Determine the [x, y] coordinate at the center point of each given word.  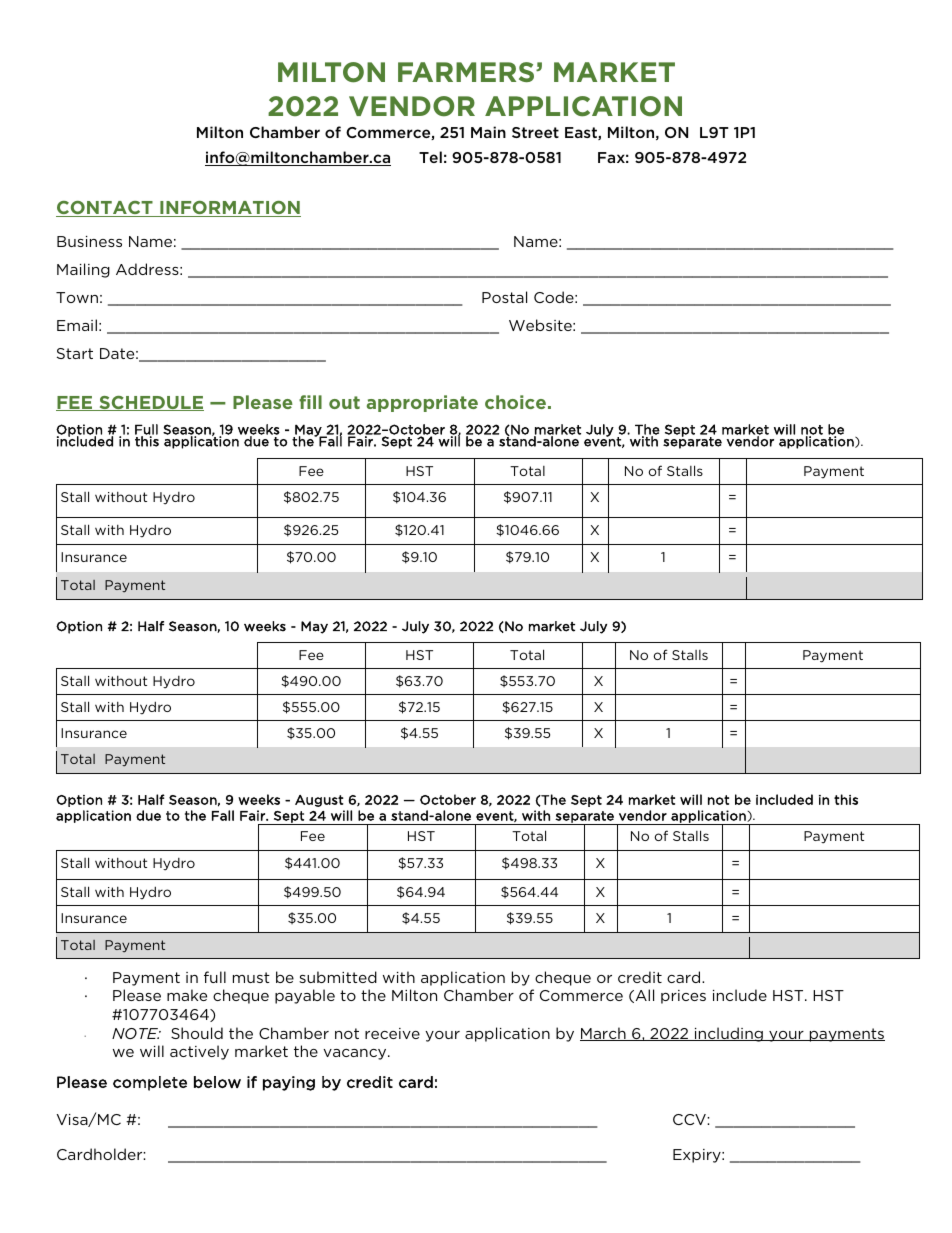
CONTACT [105, 209]
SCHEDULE [150, 403]
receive [392, 1033]
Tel [430, 157]
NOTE [136, 1033]
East [582, 133]
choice [515, 402]
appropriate [422, 403]
